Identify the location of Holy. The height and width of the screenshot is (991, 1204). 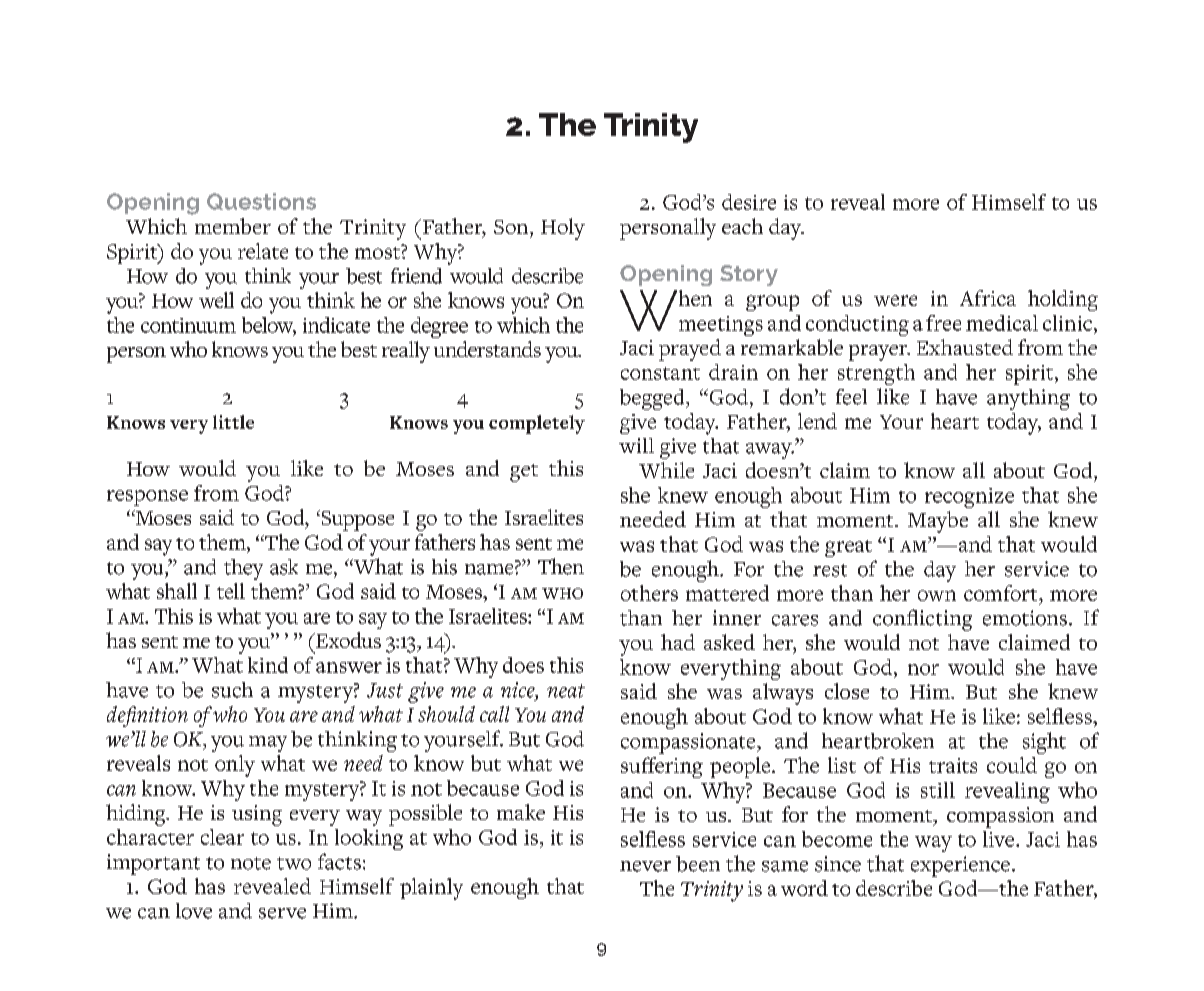
(563, 229).
